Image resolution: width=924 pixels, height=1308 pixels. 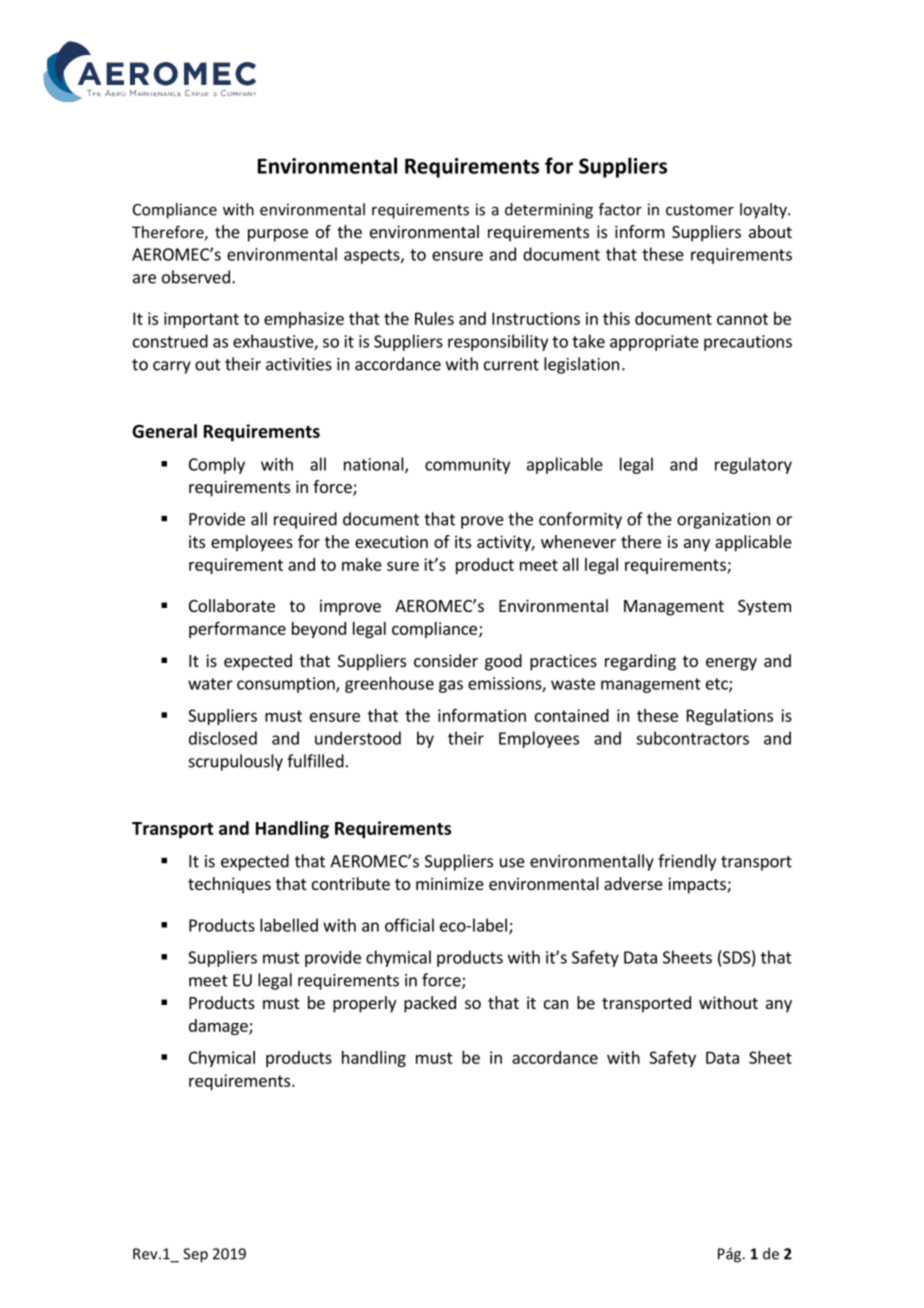 What do you see at coordinates (195, 1255) in the screenshot?
I see `Sep` at bounding box center [195, 1255].
